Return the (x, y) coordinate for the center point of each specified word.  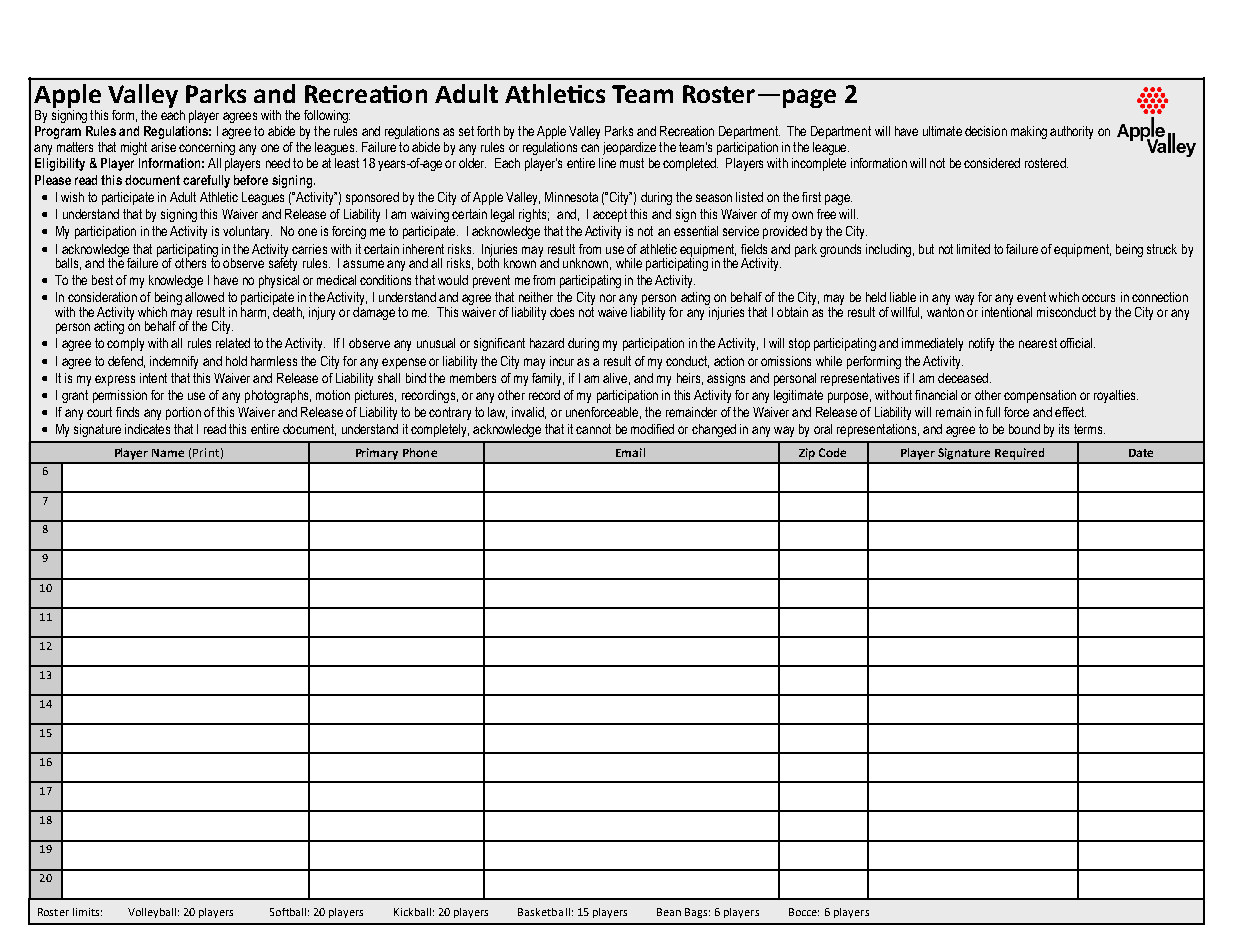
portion (183, 413)
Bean (669, 912)
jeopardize (629, 148)
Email (630, 452)
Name (168, 453)
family (548, 379)
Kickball (412, 912)
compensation (1040, 396)
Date (1141, 453)
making (1029, 132)
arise (163, 147)
